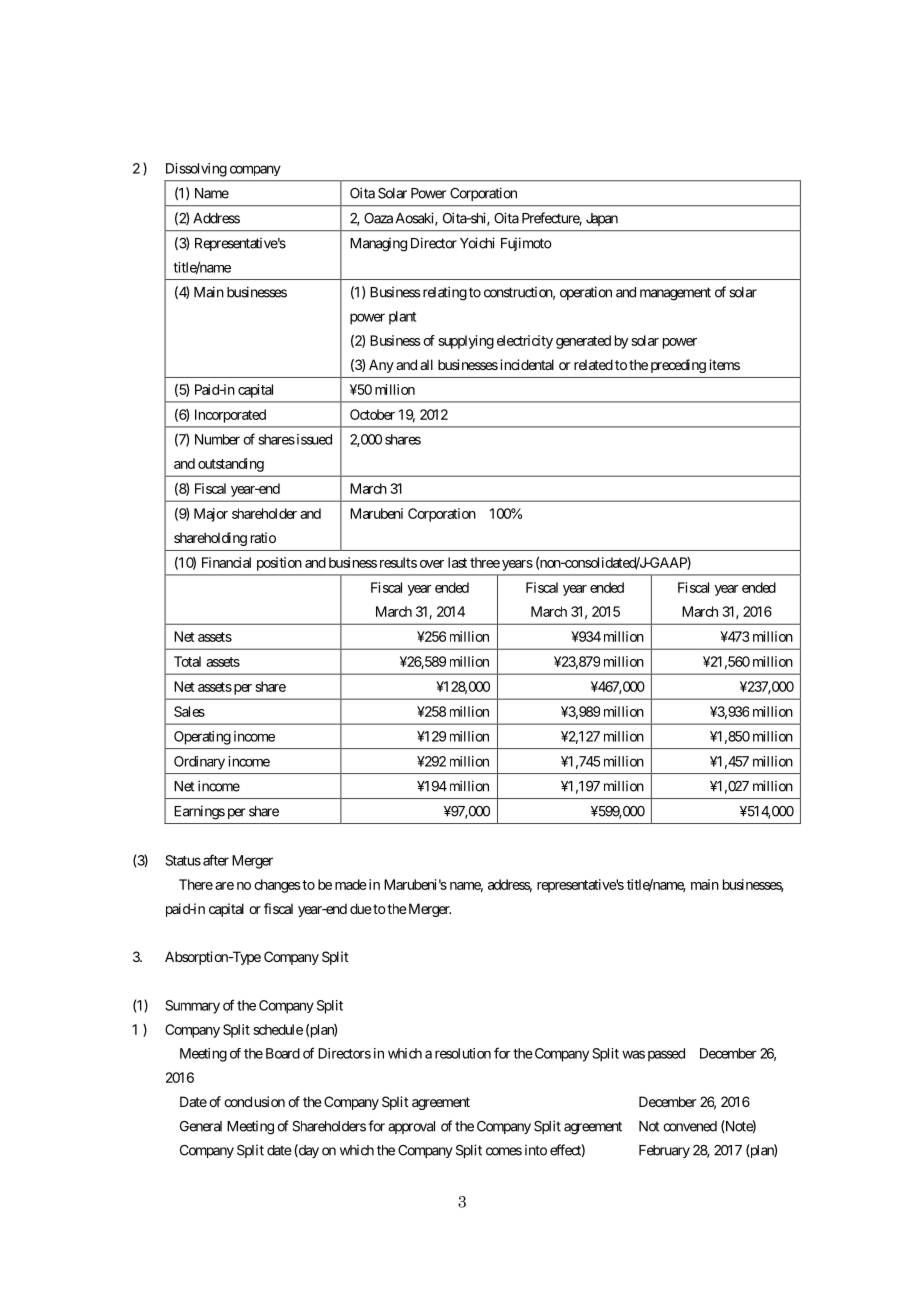 The width and height of the screenshot is (924, 1308). I want to click on last, so click(457, 562).
